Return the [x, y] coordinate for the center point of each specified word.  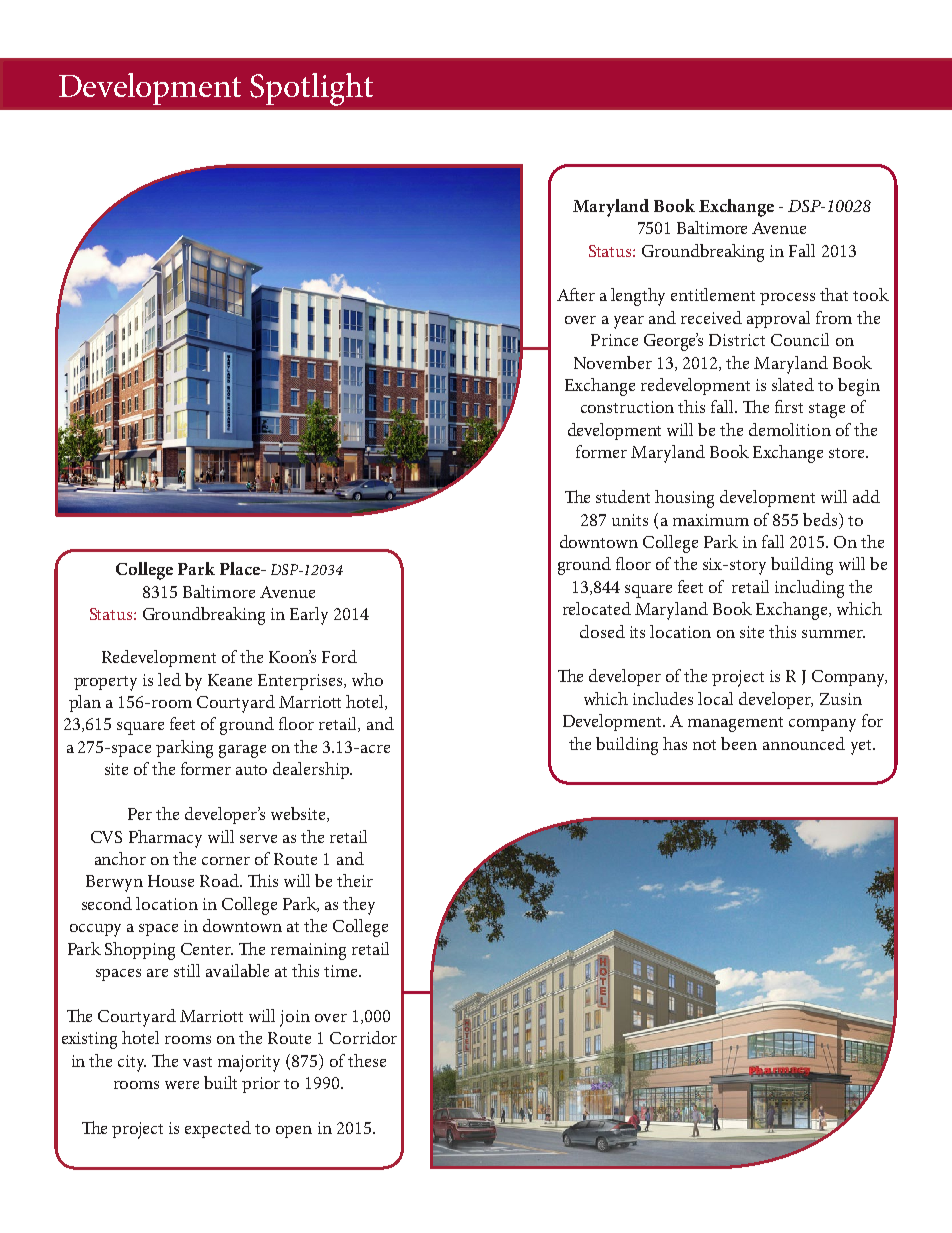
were [182, 1085]
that [834, 294]
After [576, 294]
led [169, 679]
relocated [597, 608]
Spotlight [311, 89]
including [809, 589]
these [367, 1060]
